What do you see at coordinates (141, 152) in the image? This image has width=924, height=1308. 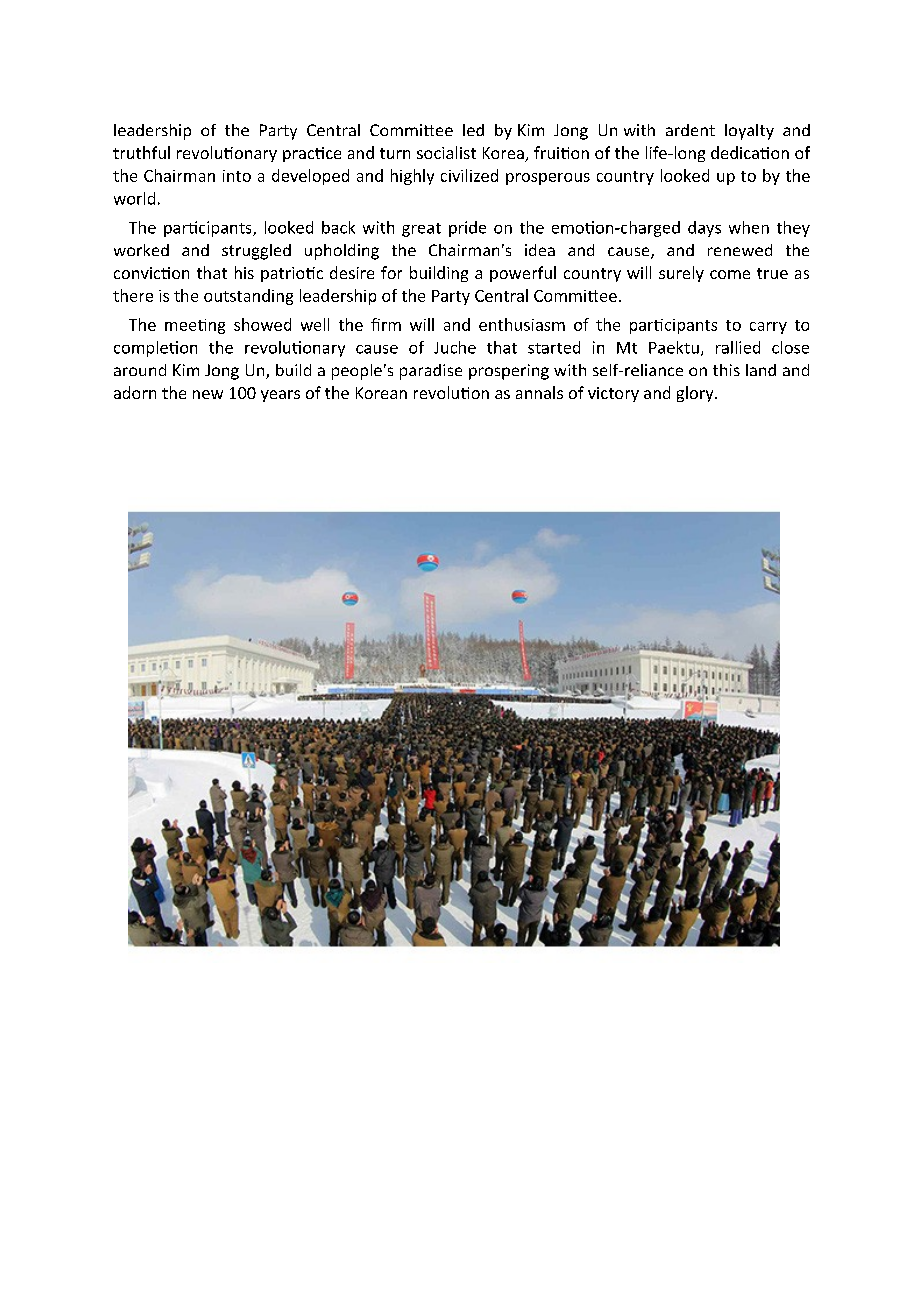 I see `truthful` at bounding box center [141, 152].
